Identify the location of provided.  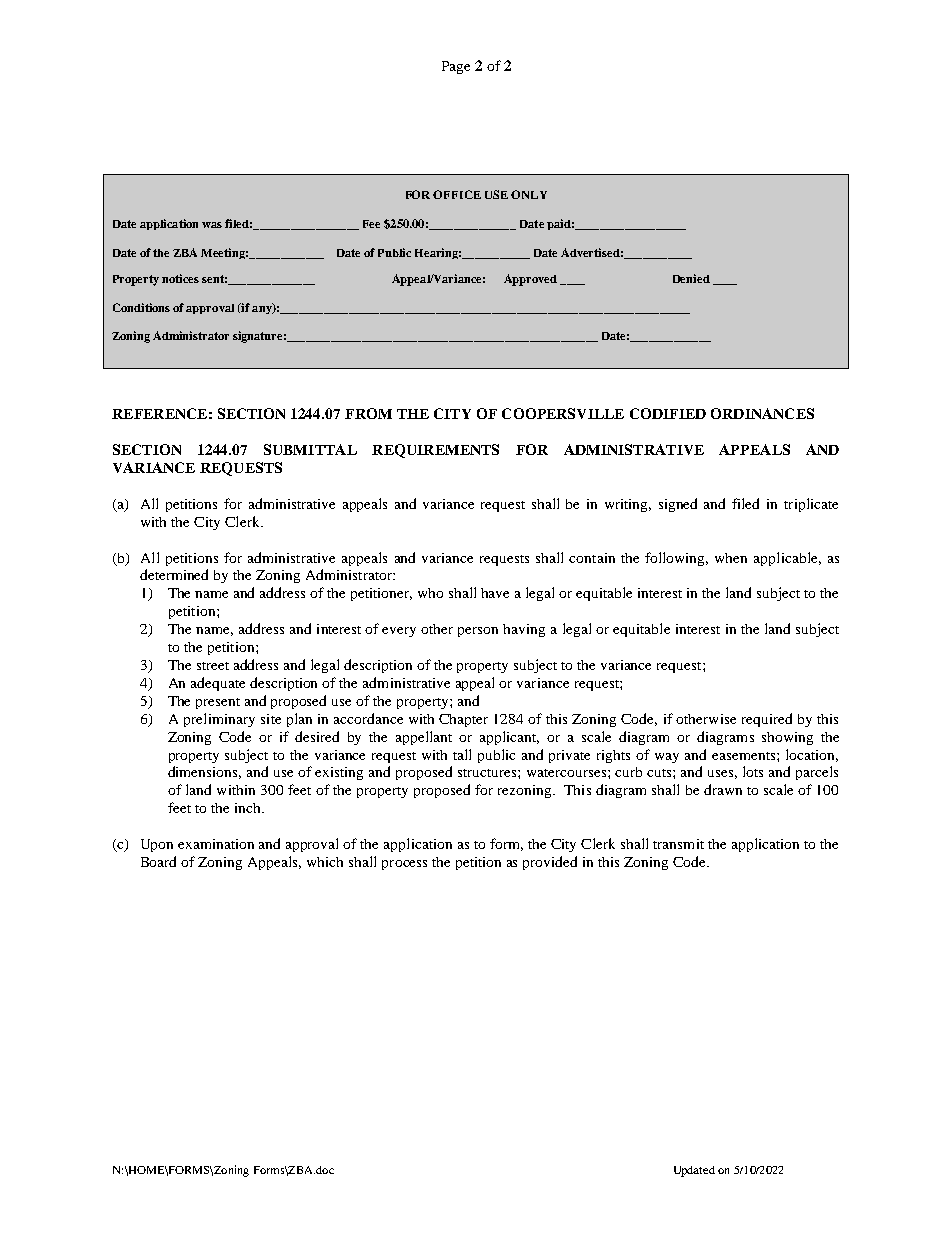
(550, 863).
